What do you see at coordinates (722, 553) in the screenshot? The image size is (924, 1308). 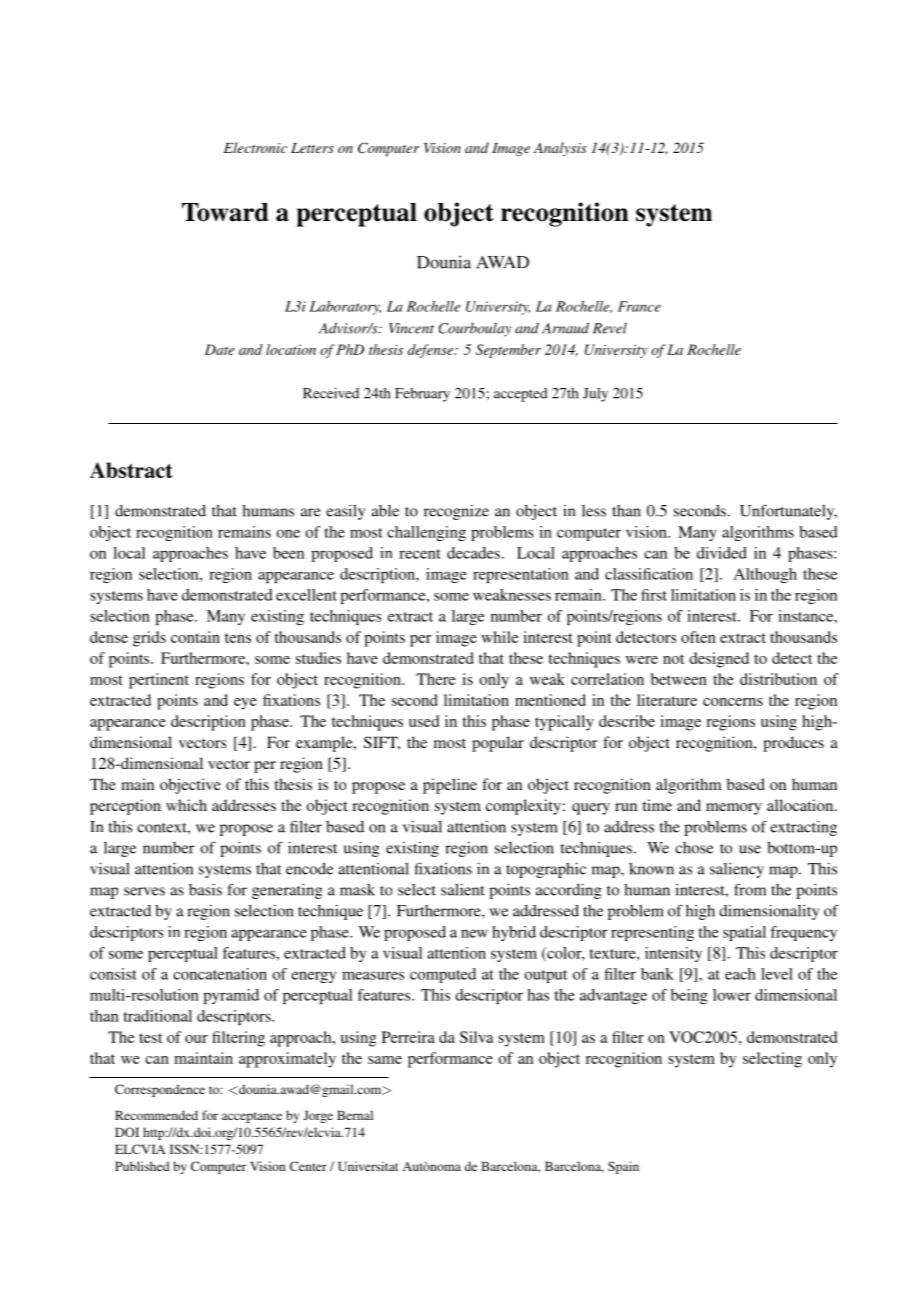 I see `divided` at bounding box center [722, 553].
